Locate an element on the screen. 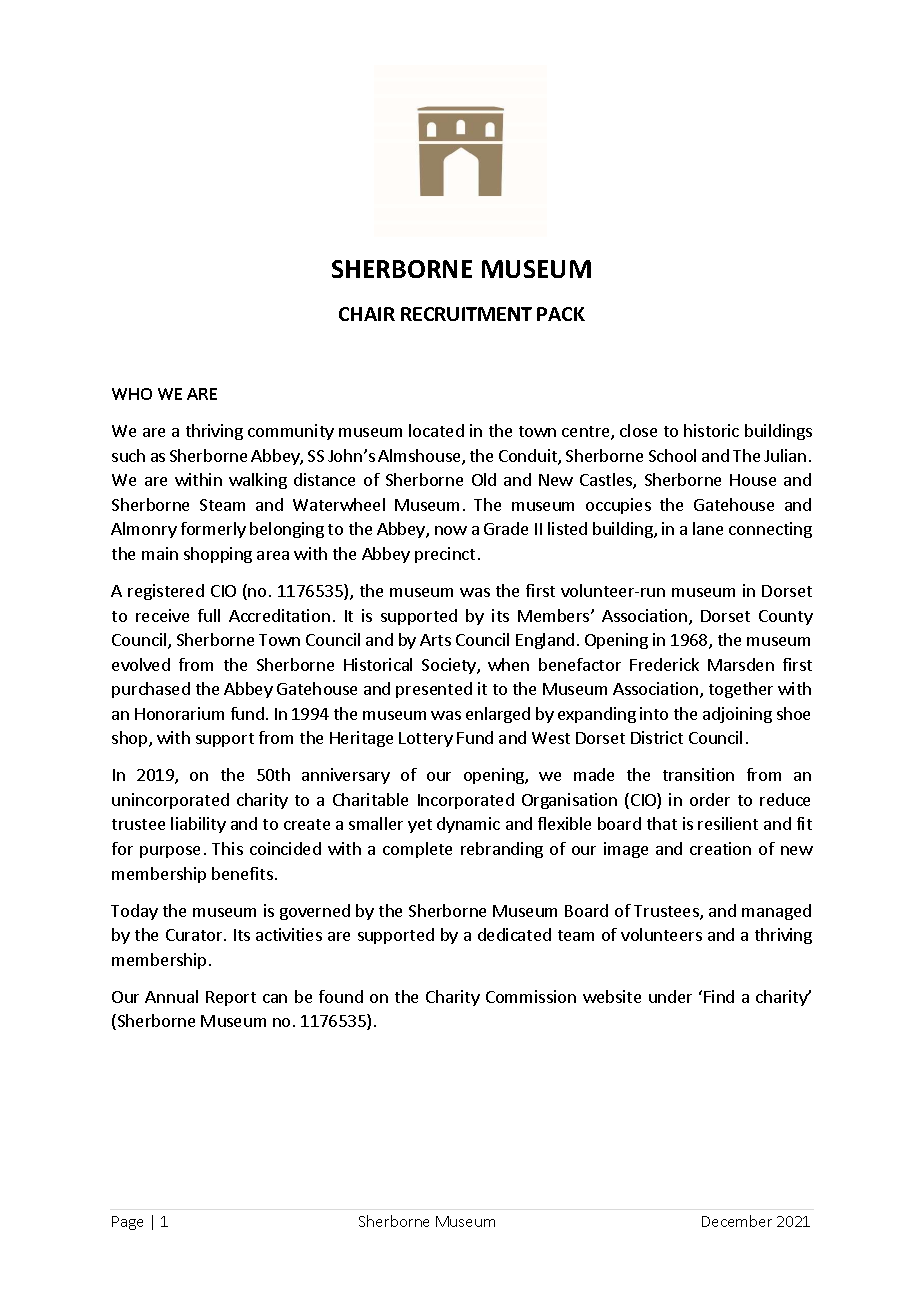 The height and width of the screenshot is (1308, 924). WHO is located at coordinates (132, 394).
